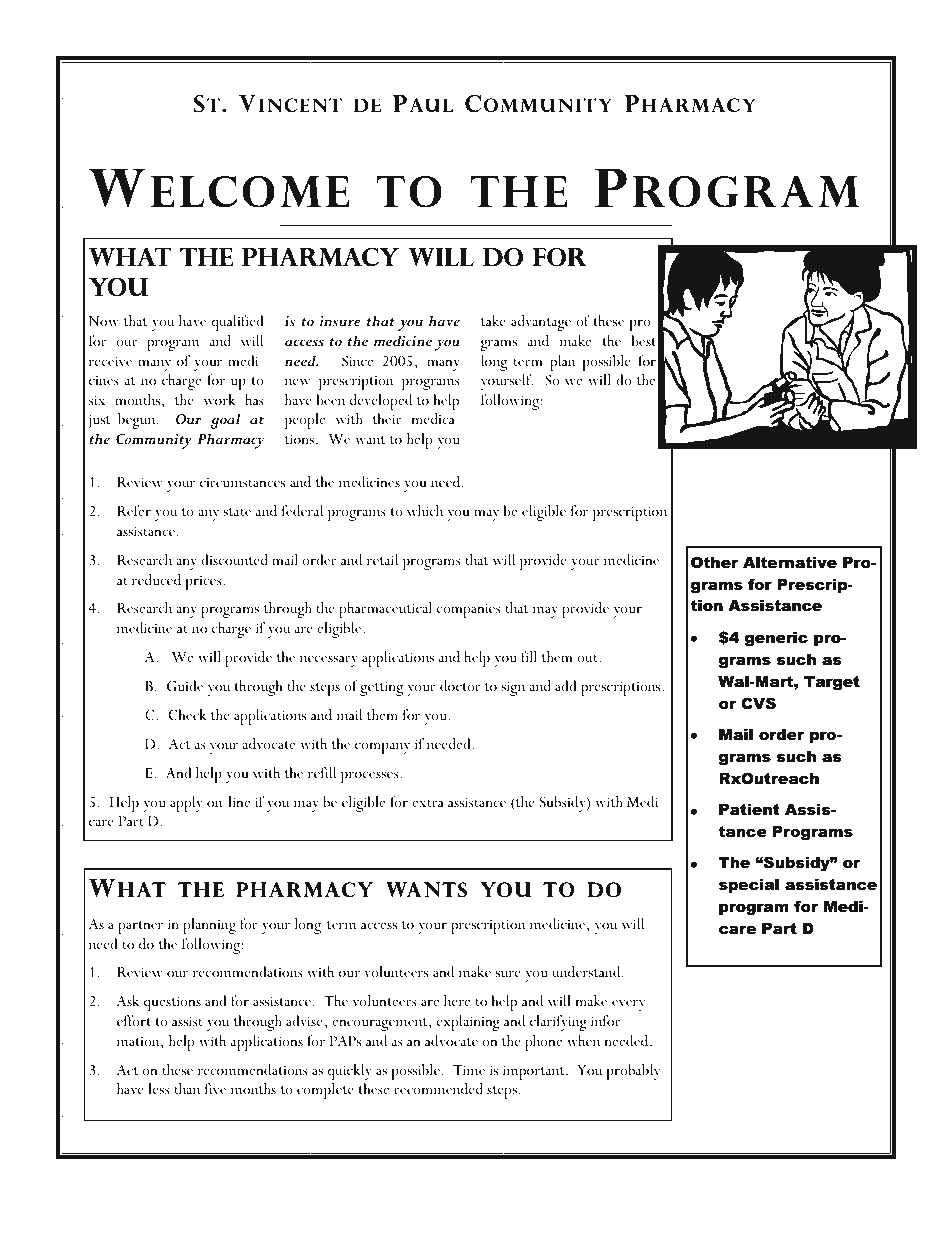  What do you see at coordinates (428, 803) in the screenshot?
I see `extra` at bounding box center [428, 803].
